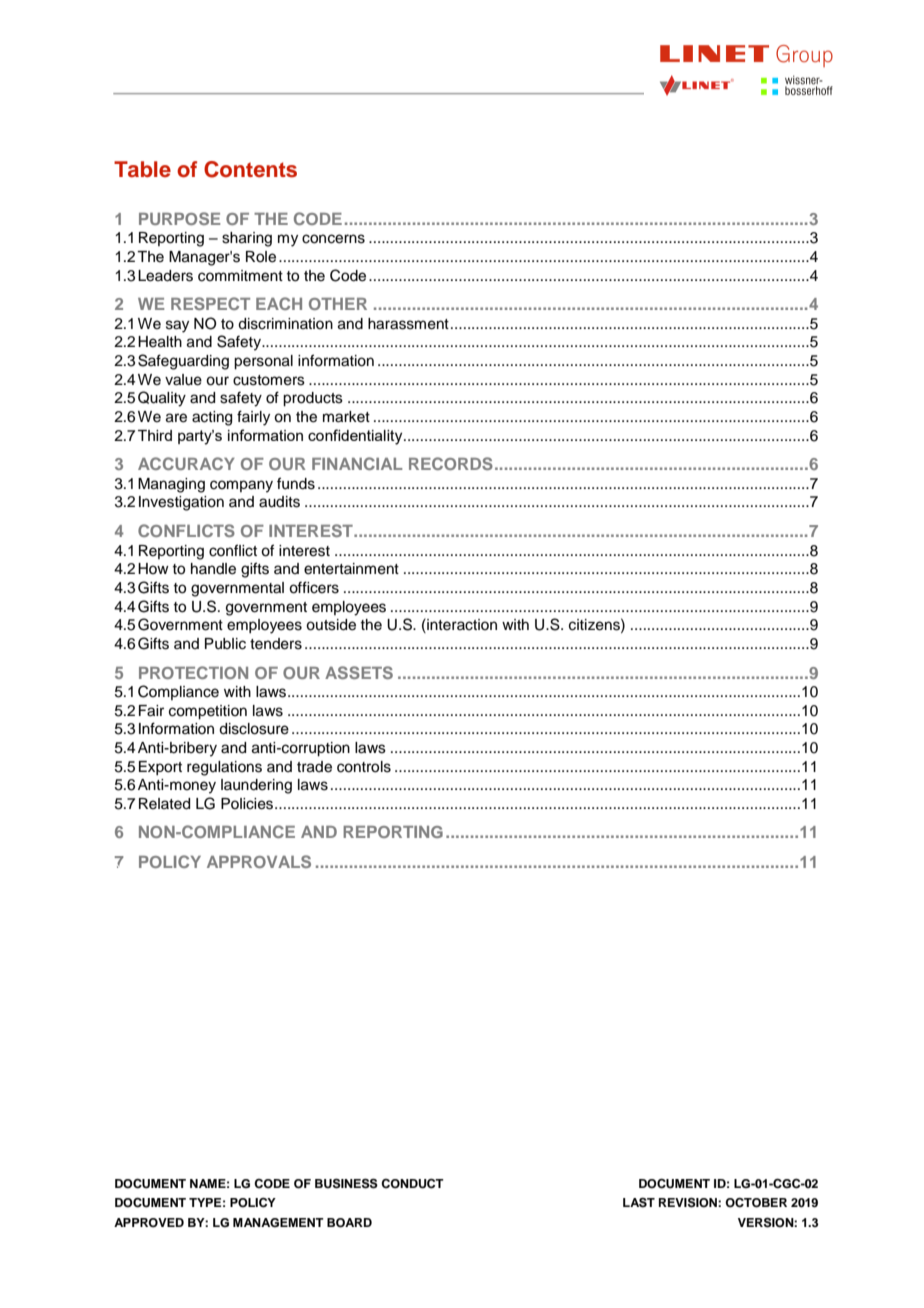  What do you see at coordinates (333, 239) in the screenshot?
I see `concerns` at bounding box center [333, 239].
